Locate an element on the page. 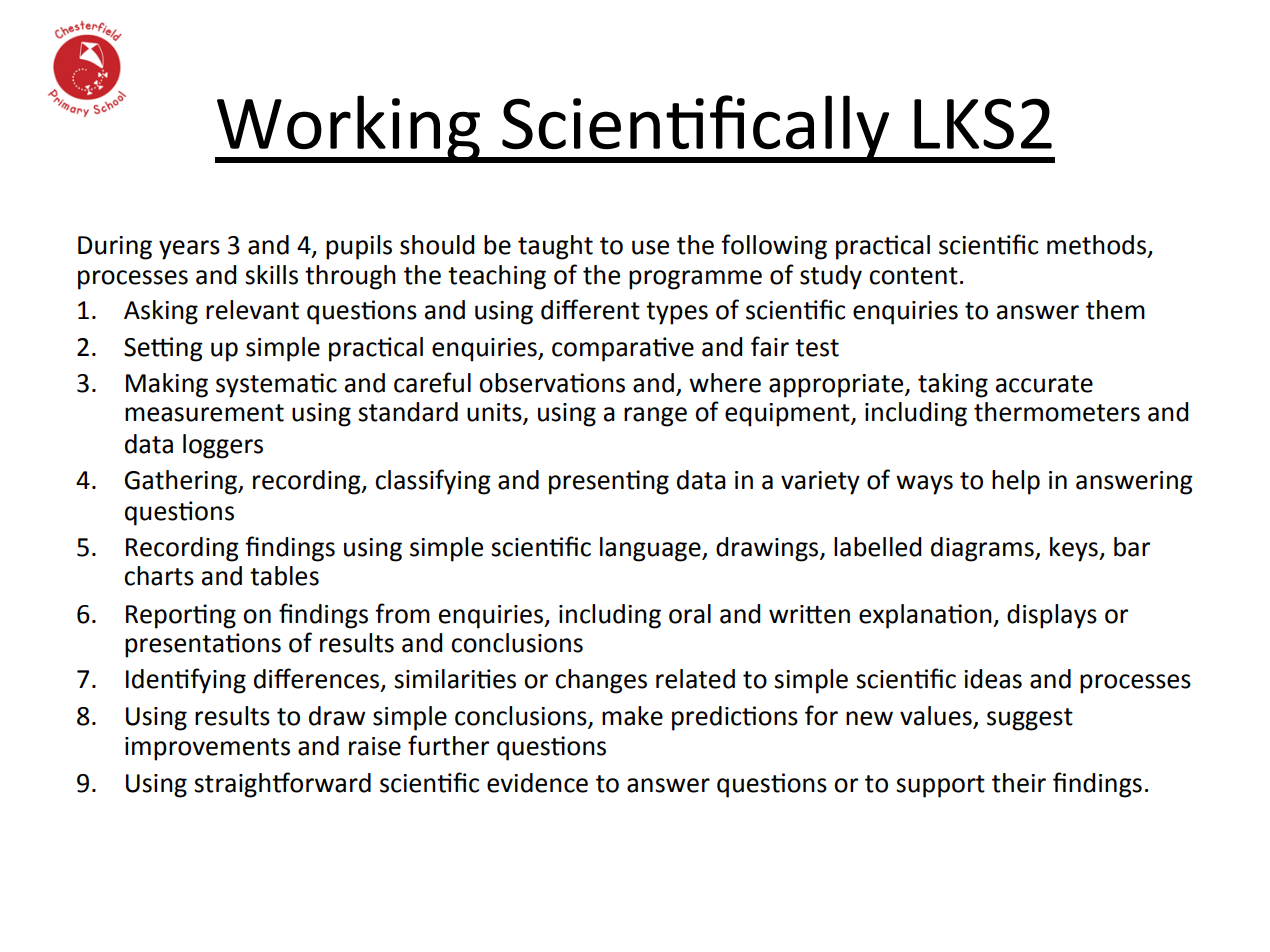 Image resolution: width=1270 pixels, height=952 pixels. evidence is located at coordinates (537, 783).
